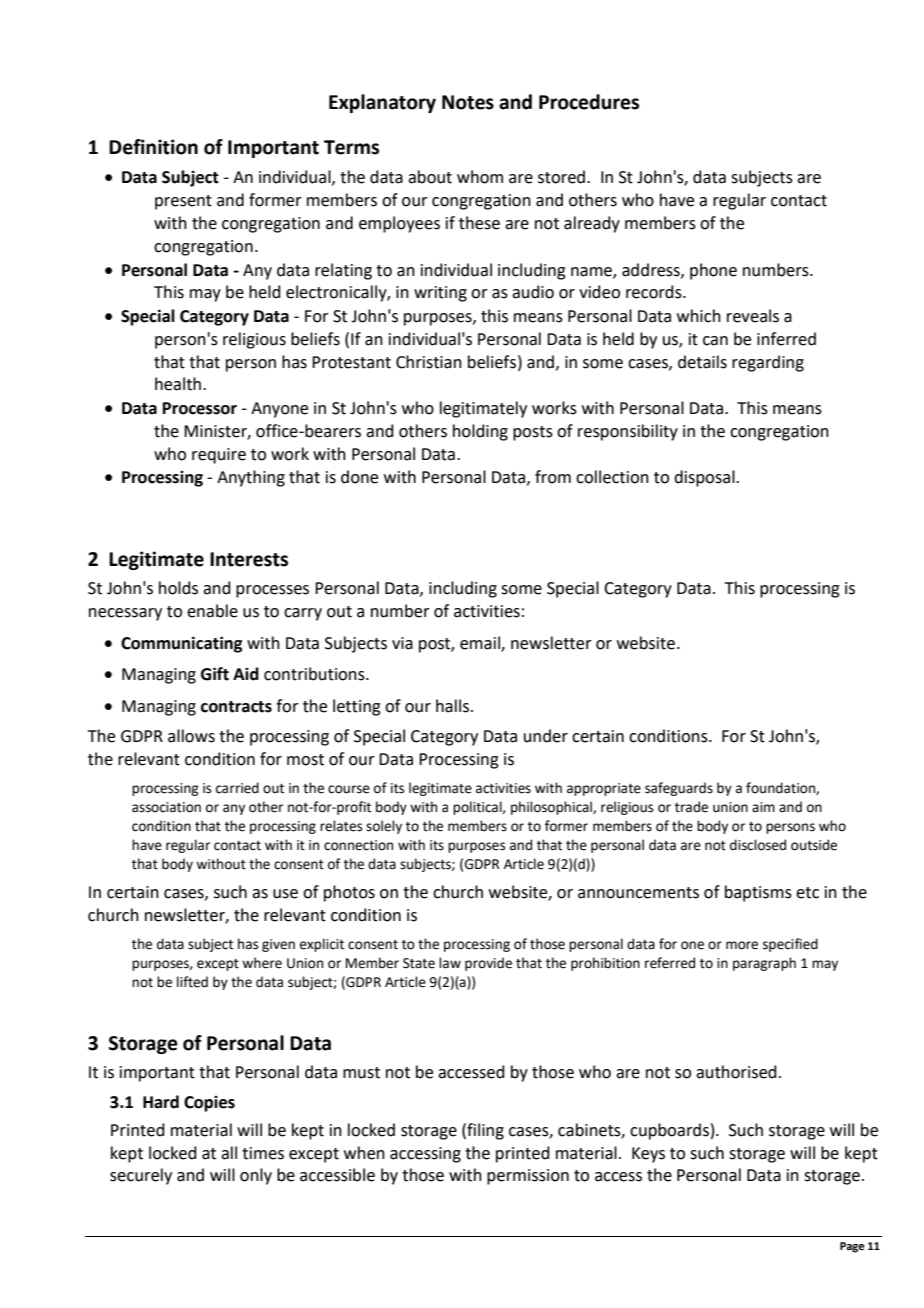 The image size is (924, 1308). What do you see at coordinates (153, 147) in the document?
I see `Definition` at bounding box center [153, 147].
